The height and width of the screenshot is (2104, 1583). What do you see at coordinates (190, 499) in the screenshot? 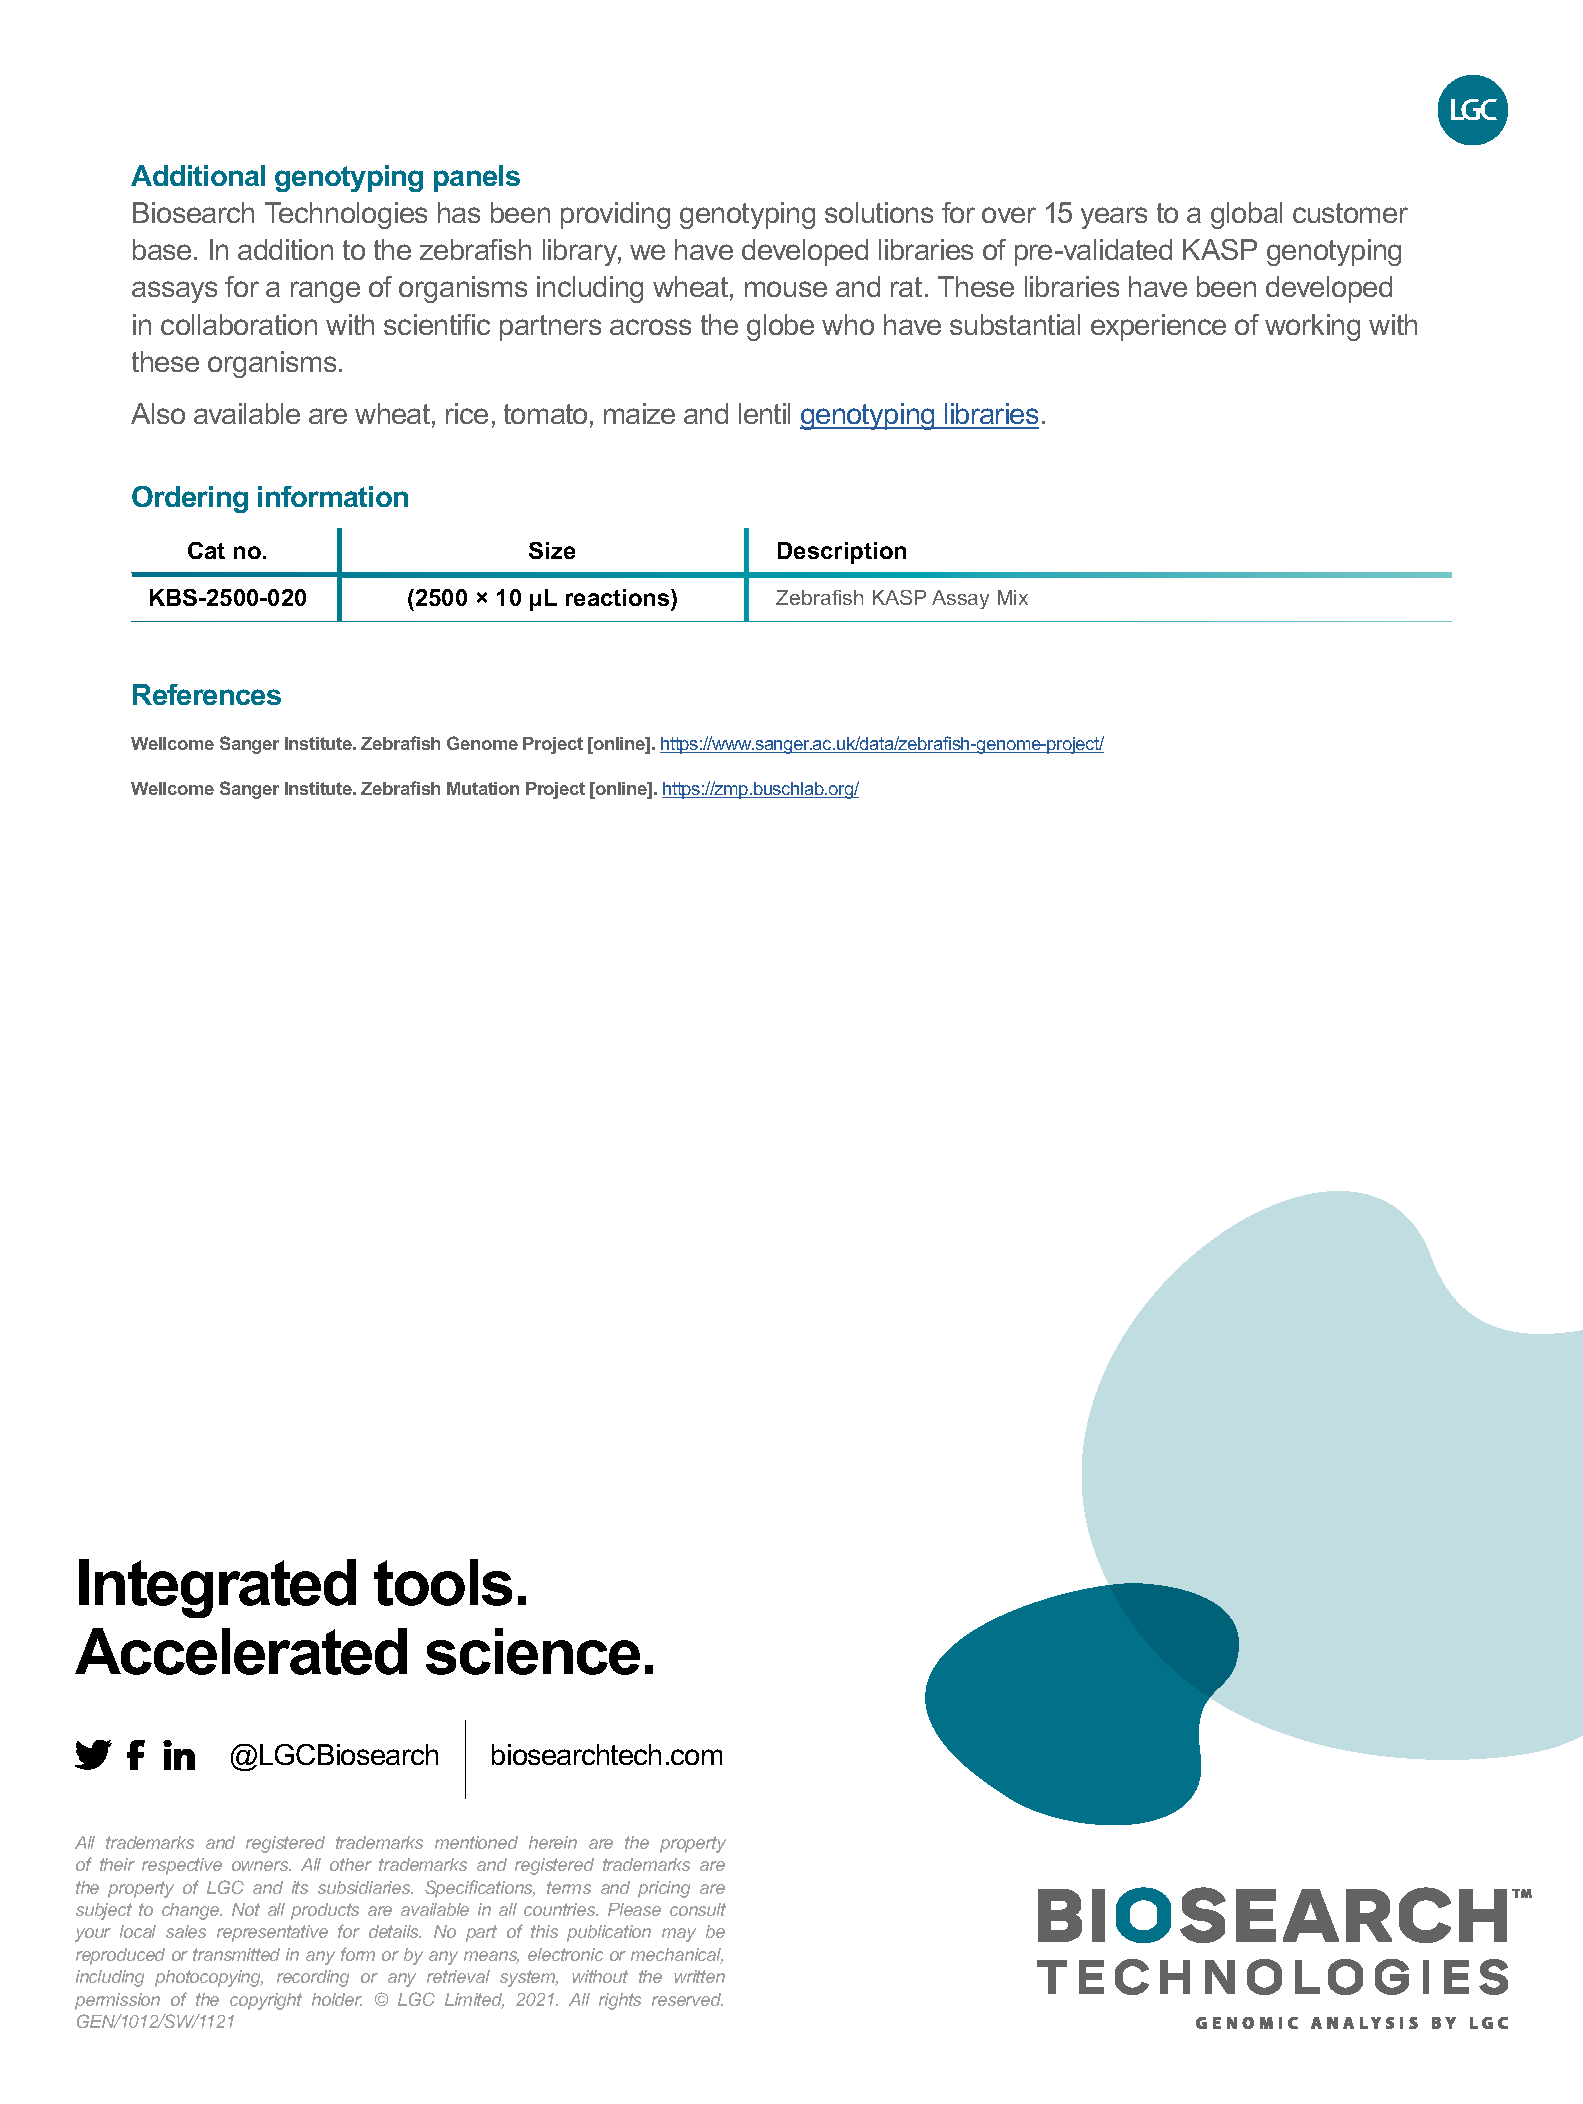
I see `Ordering` at bounding box center [190, 499].
